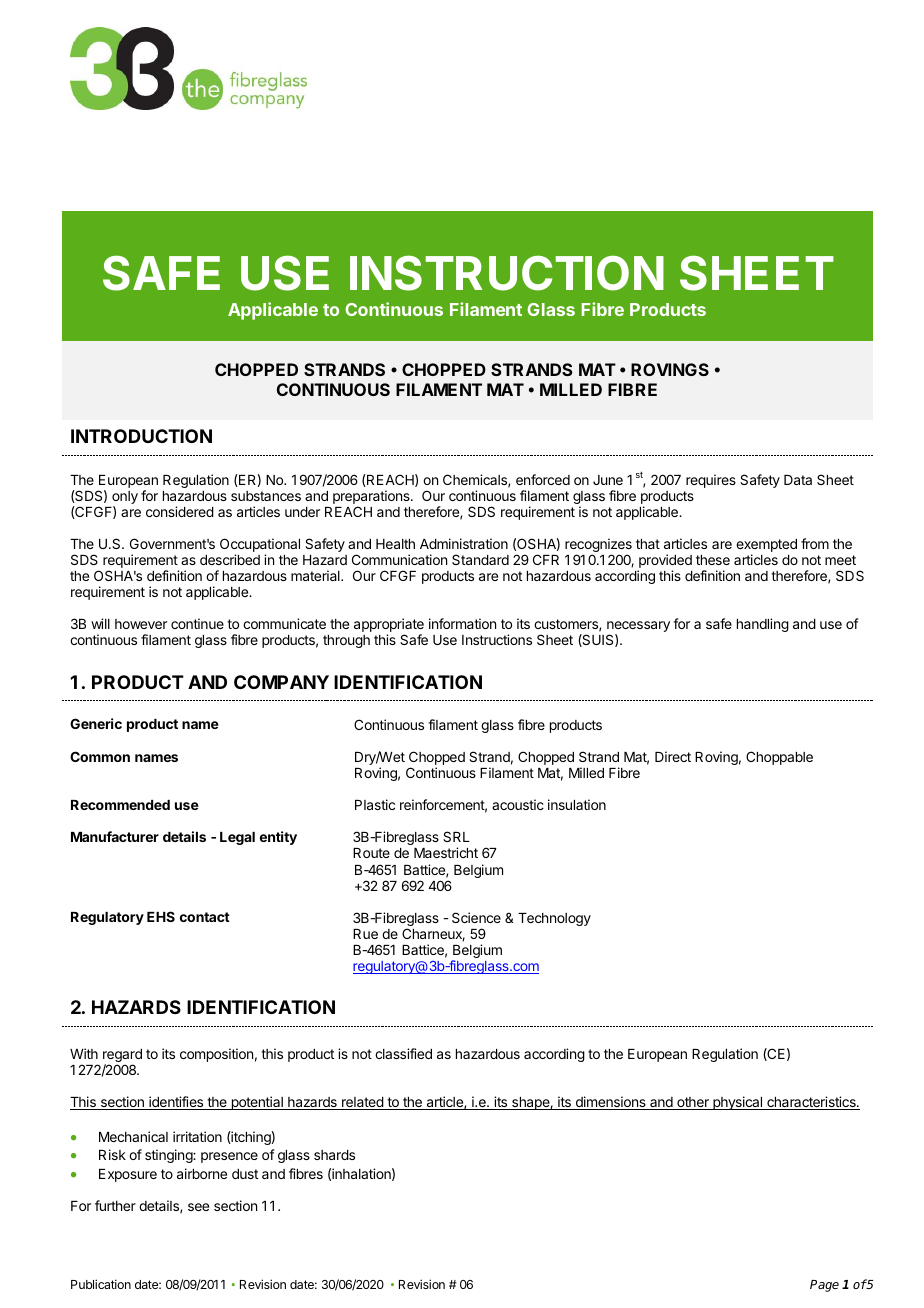 The image size is (924, 1308). What do you see at coordinates (711, 481) in the document?
I see `requires` at bounding box center [711, 481].
